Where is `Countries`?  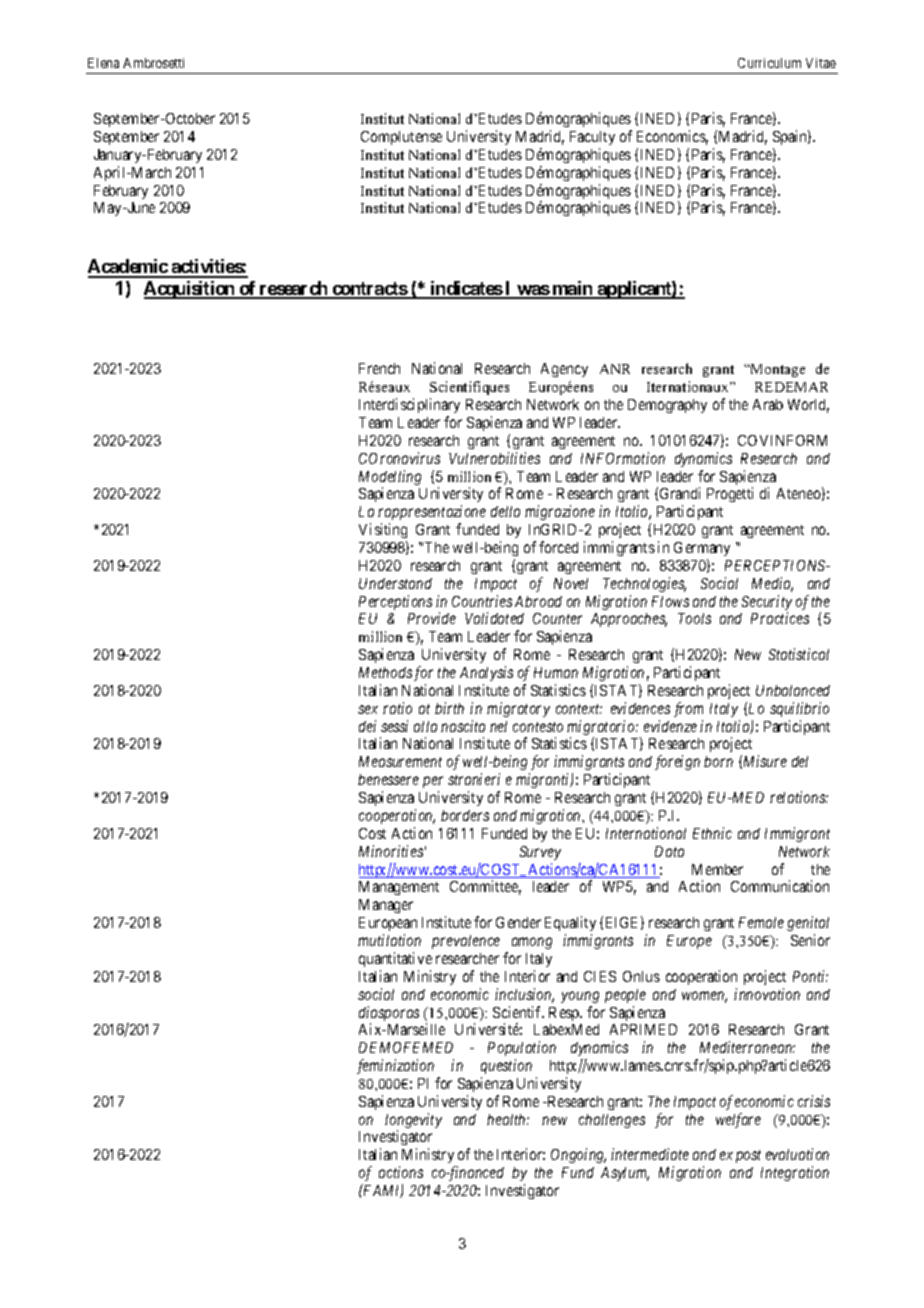 Countries is located at coordinates (482, 601).
